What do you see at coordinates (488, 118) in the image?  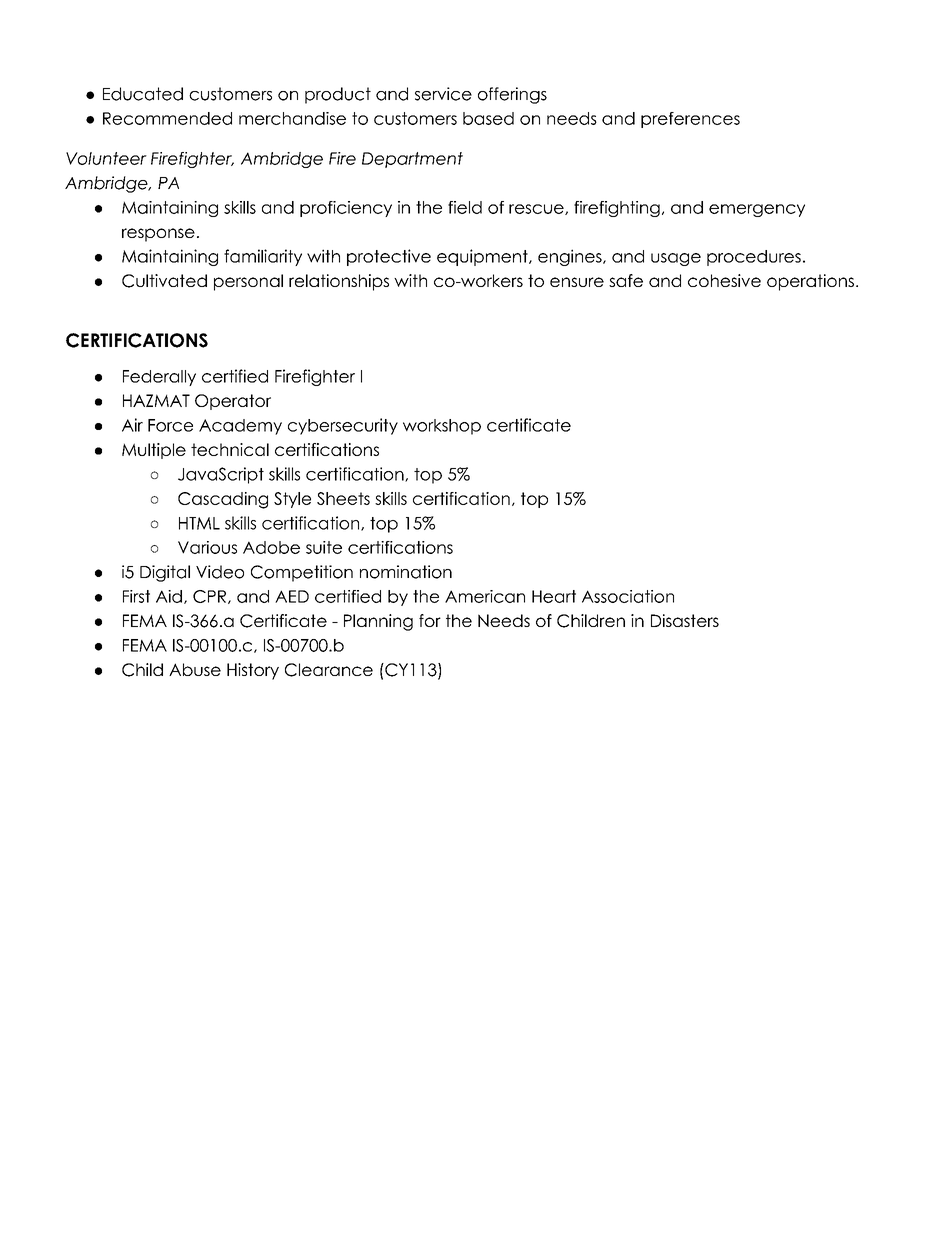 I see `based` at bounding box center [488, 118].
